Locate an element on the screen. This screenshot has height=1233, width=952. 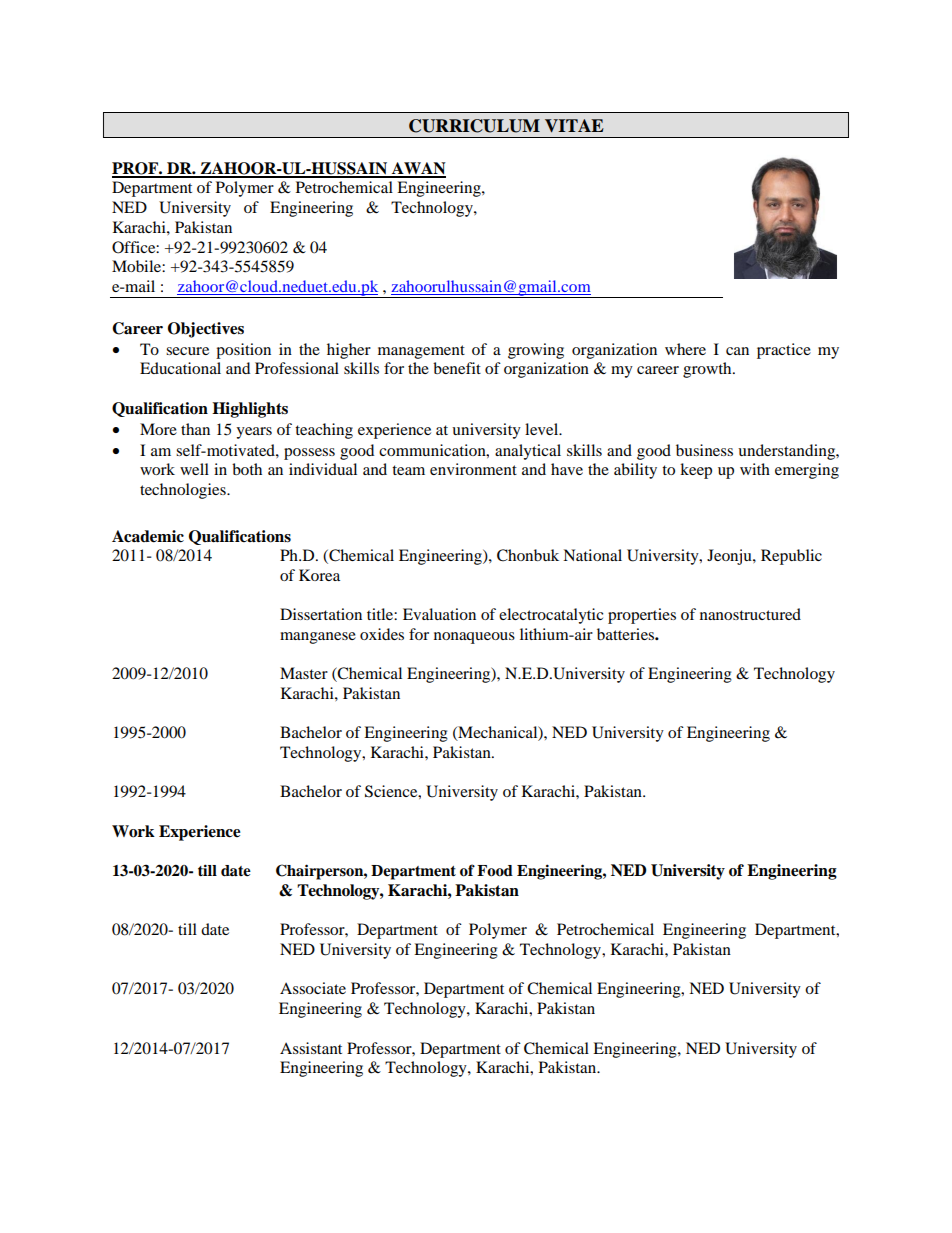
CURRICULUM is located at coordinates (474, 126).
